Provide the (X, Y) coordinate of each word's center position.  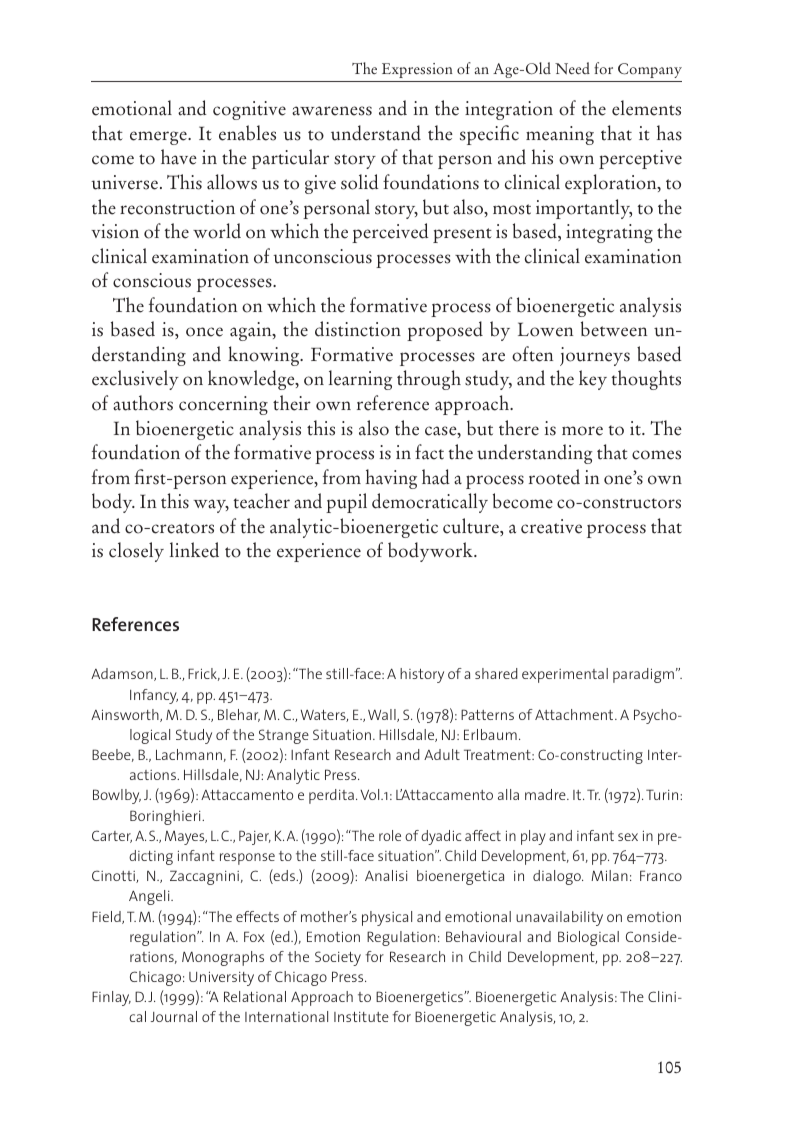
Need (572, 68)
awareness (332, 111)
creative (551, 526)
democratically (430, 503)
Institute (361, 1017)
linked (194, 550)
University (221, 978)
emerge (159, 138)
